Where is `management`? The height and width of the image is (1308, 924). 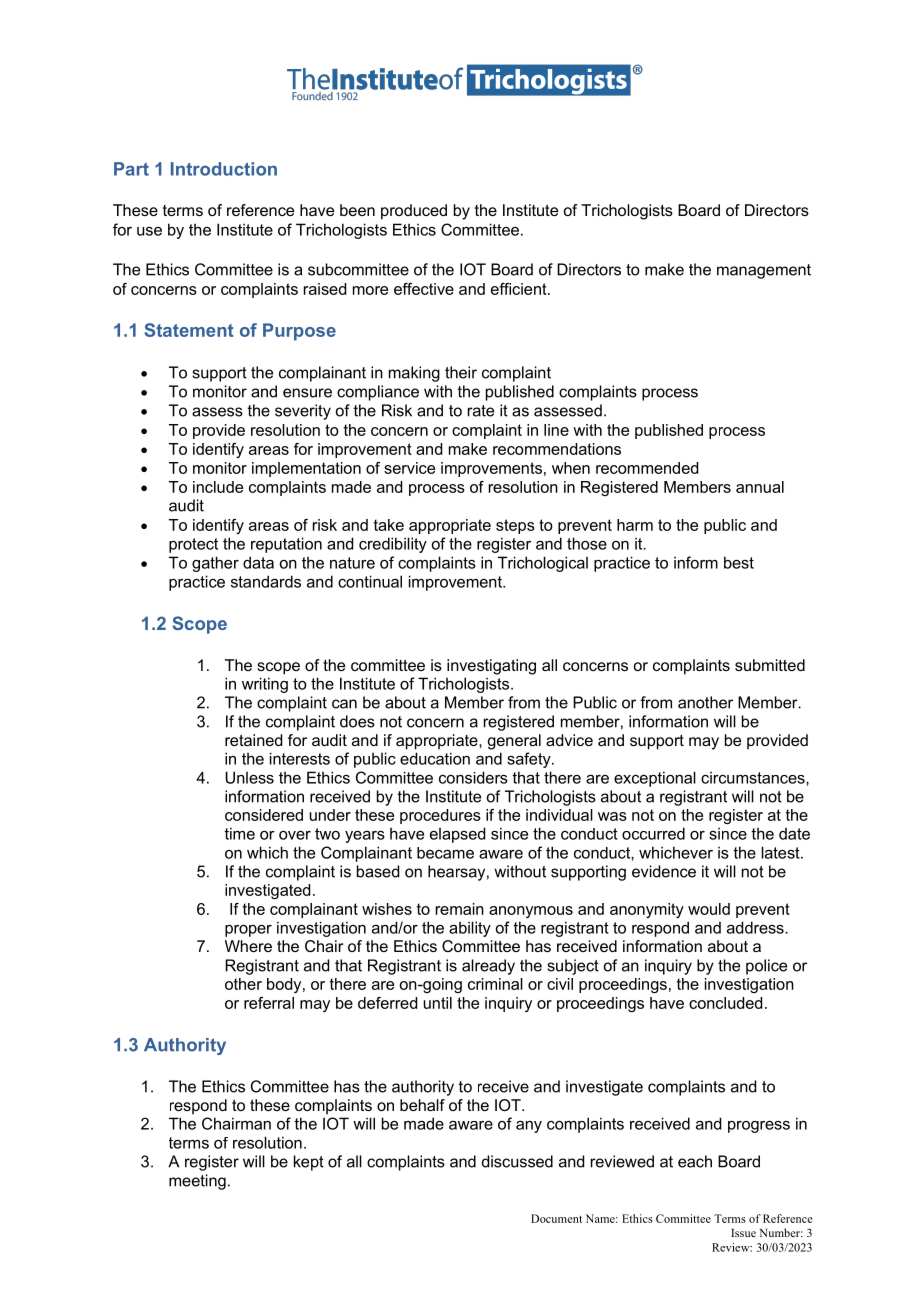 management is located at coordinates (764, 271).
